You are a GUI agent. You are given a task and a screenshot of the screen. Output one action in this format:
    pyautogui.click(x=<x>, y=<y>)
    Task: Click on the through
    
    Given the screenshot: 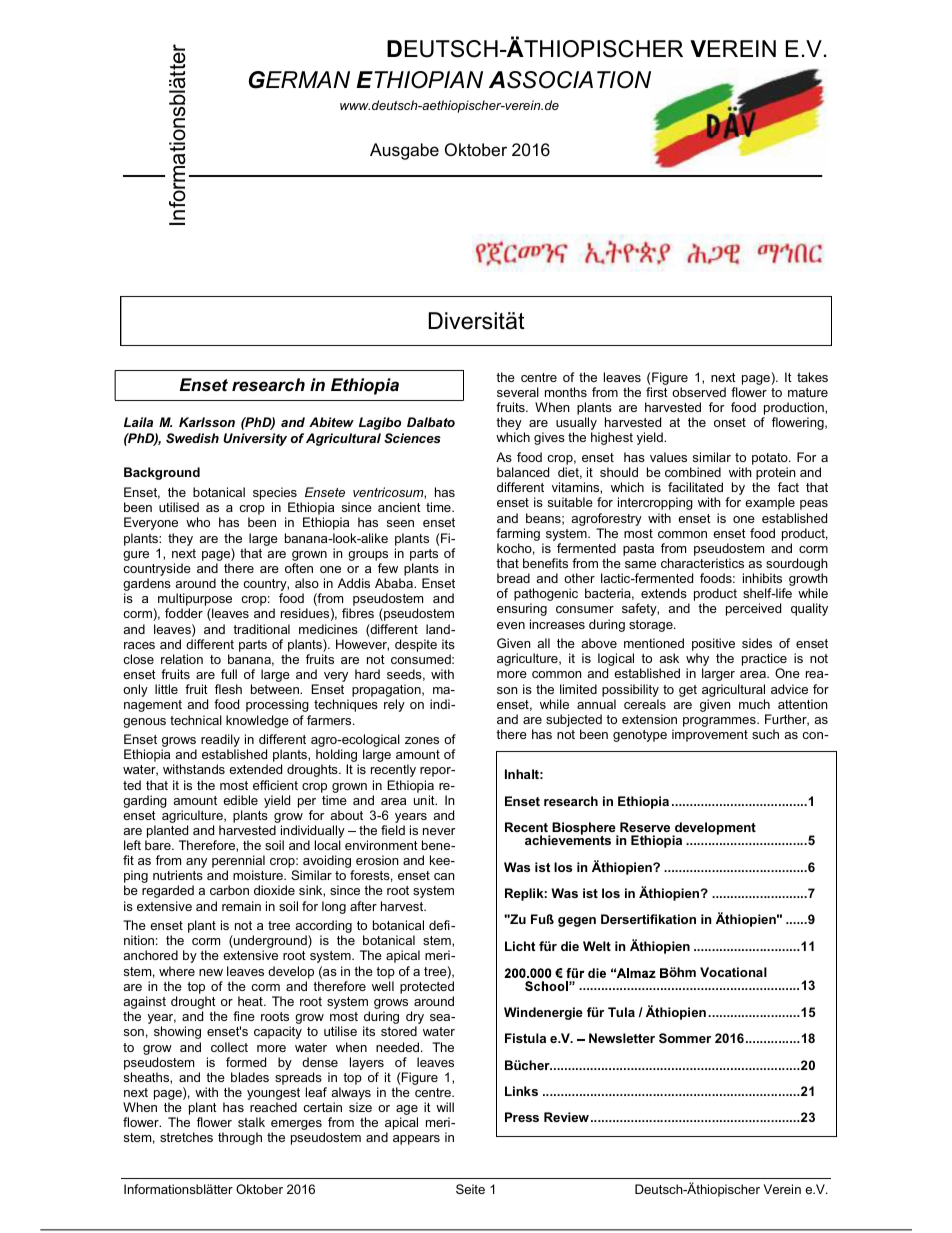 What is the action you would take?
    pyautogui.click(x=240, y=1138)
